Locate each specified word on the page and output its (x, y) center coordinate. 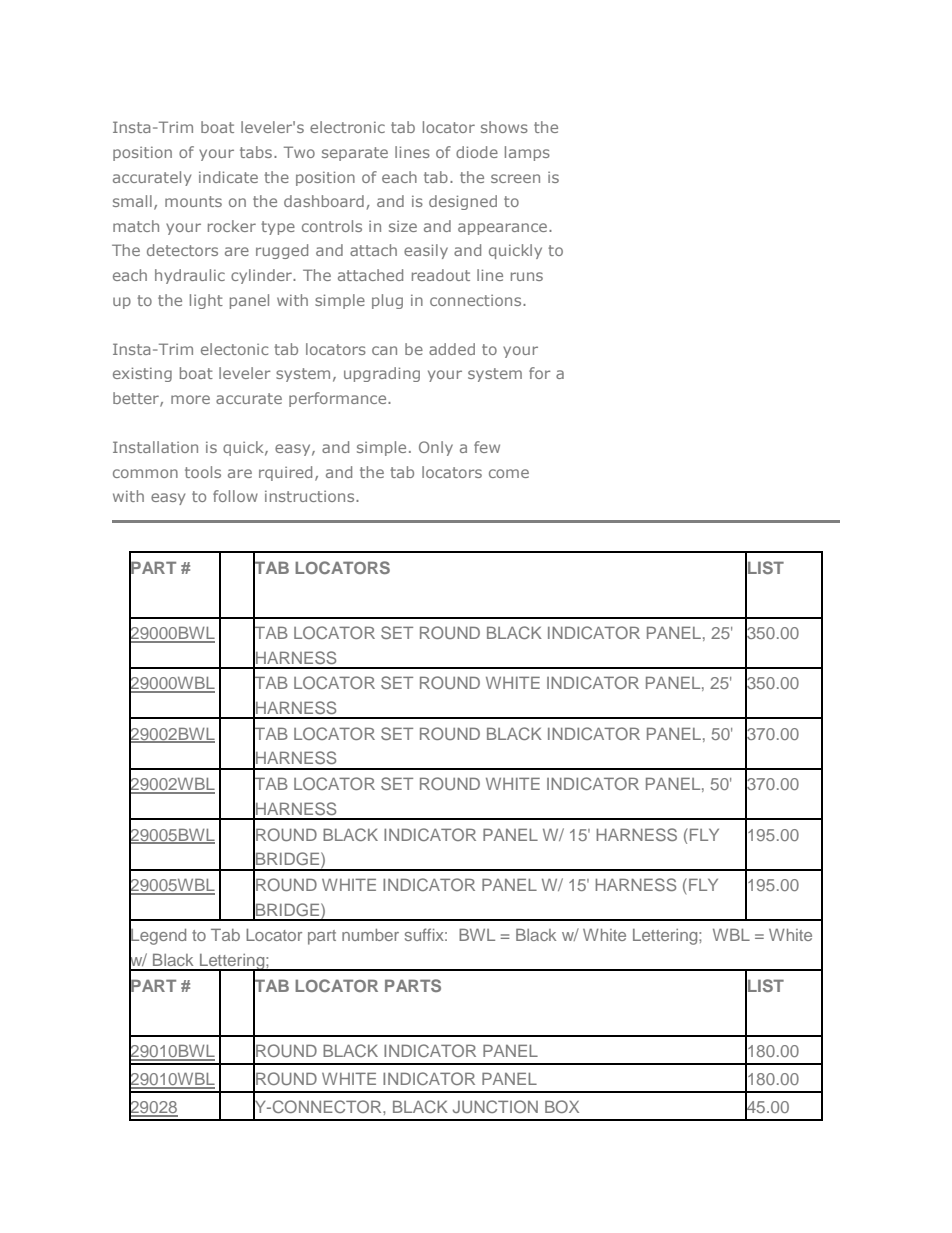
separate (355, 154)
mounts (193, 201)
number (370, 935)
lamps (527, 153)
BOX (562, 1106)
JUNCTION (495, 1106)
